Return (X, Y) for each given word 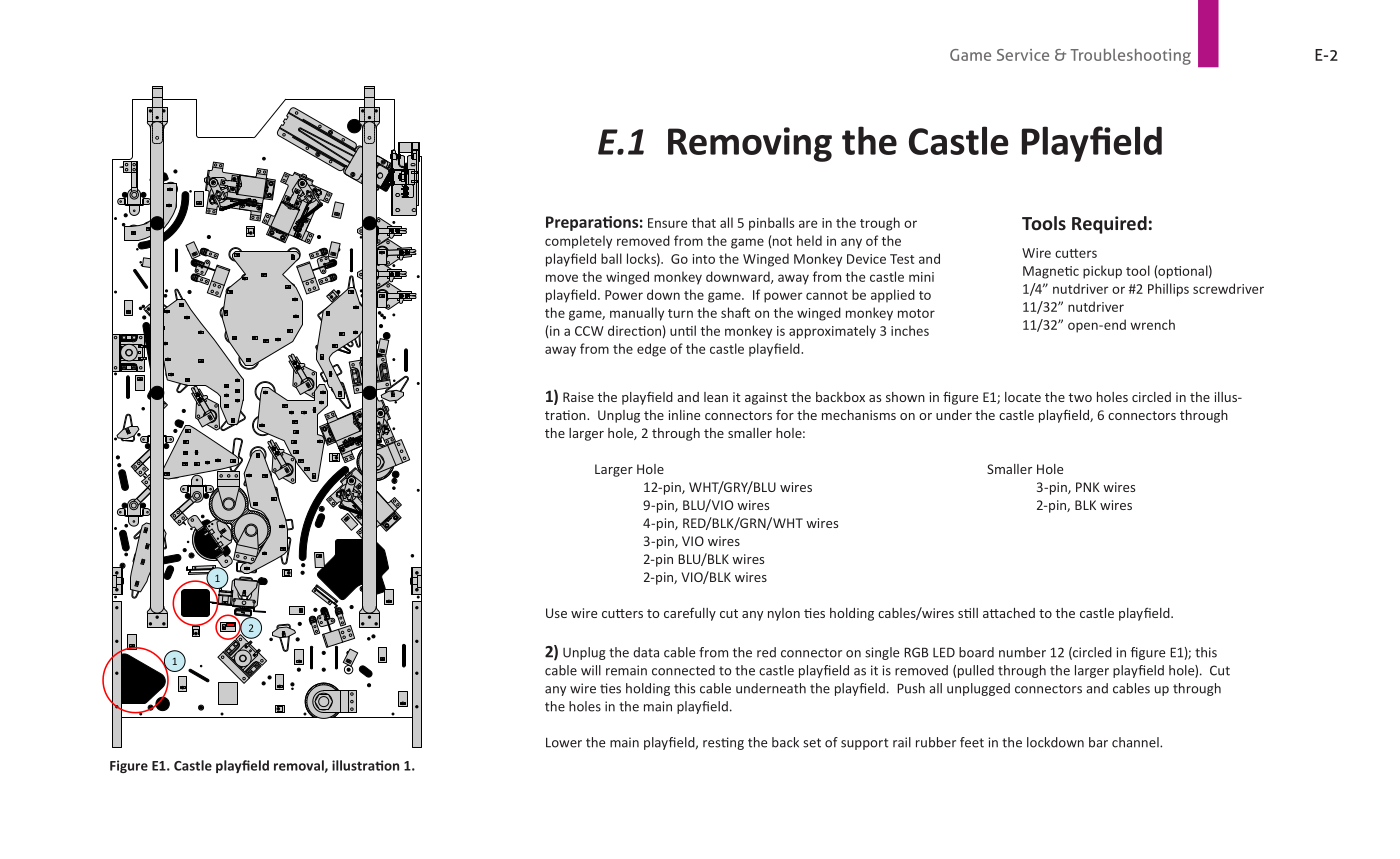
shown (905, 397)
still (968, 613)
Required (1109, 225)
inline (684, 415)
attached (1009, 613)
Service (1023, 55)
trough (880, 224)
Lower (564, 742)
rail (902, 742)
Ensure (667, 223)
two (1080, 397)
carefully (690, 614)
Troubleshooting (1130, 57)
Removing (750, 144)
